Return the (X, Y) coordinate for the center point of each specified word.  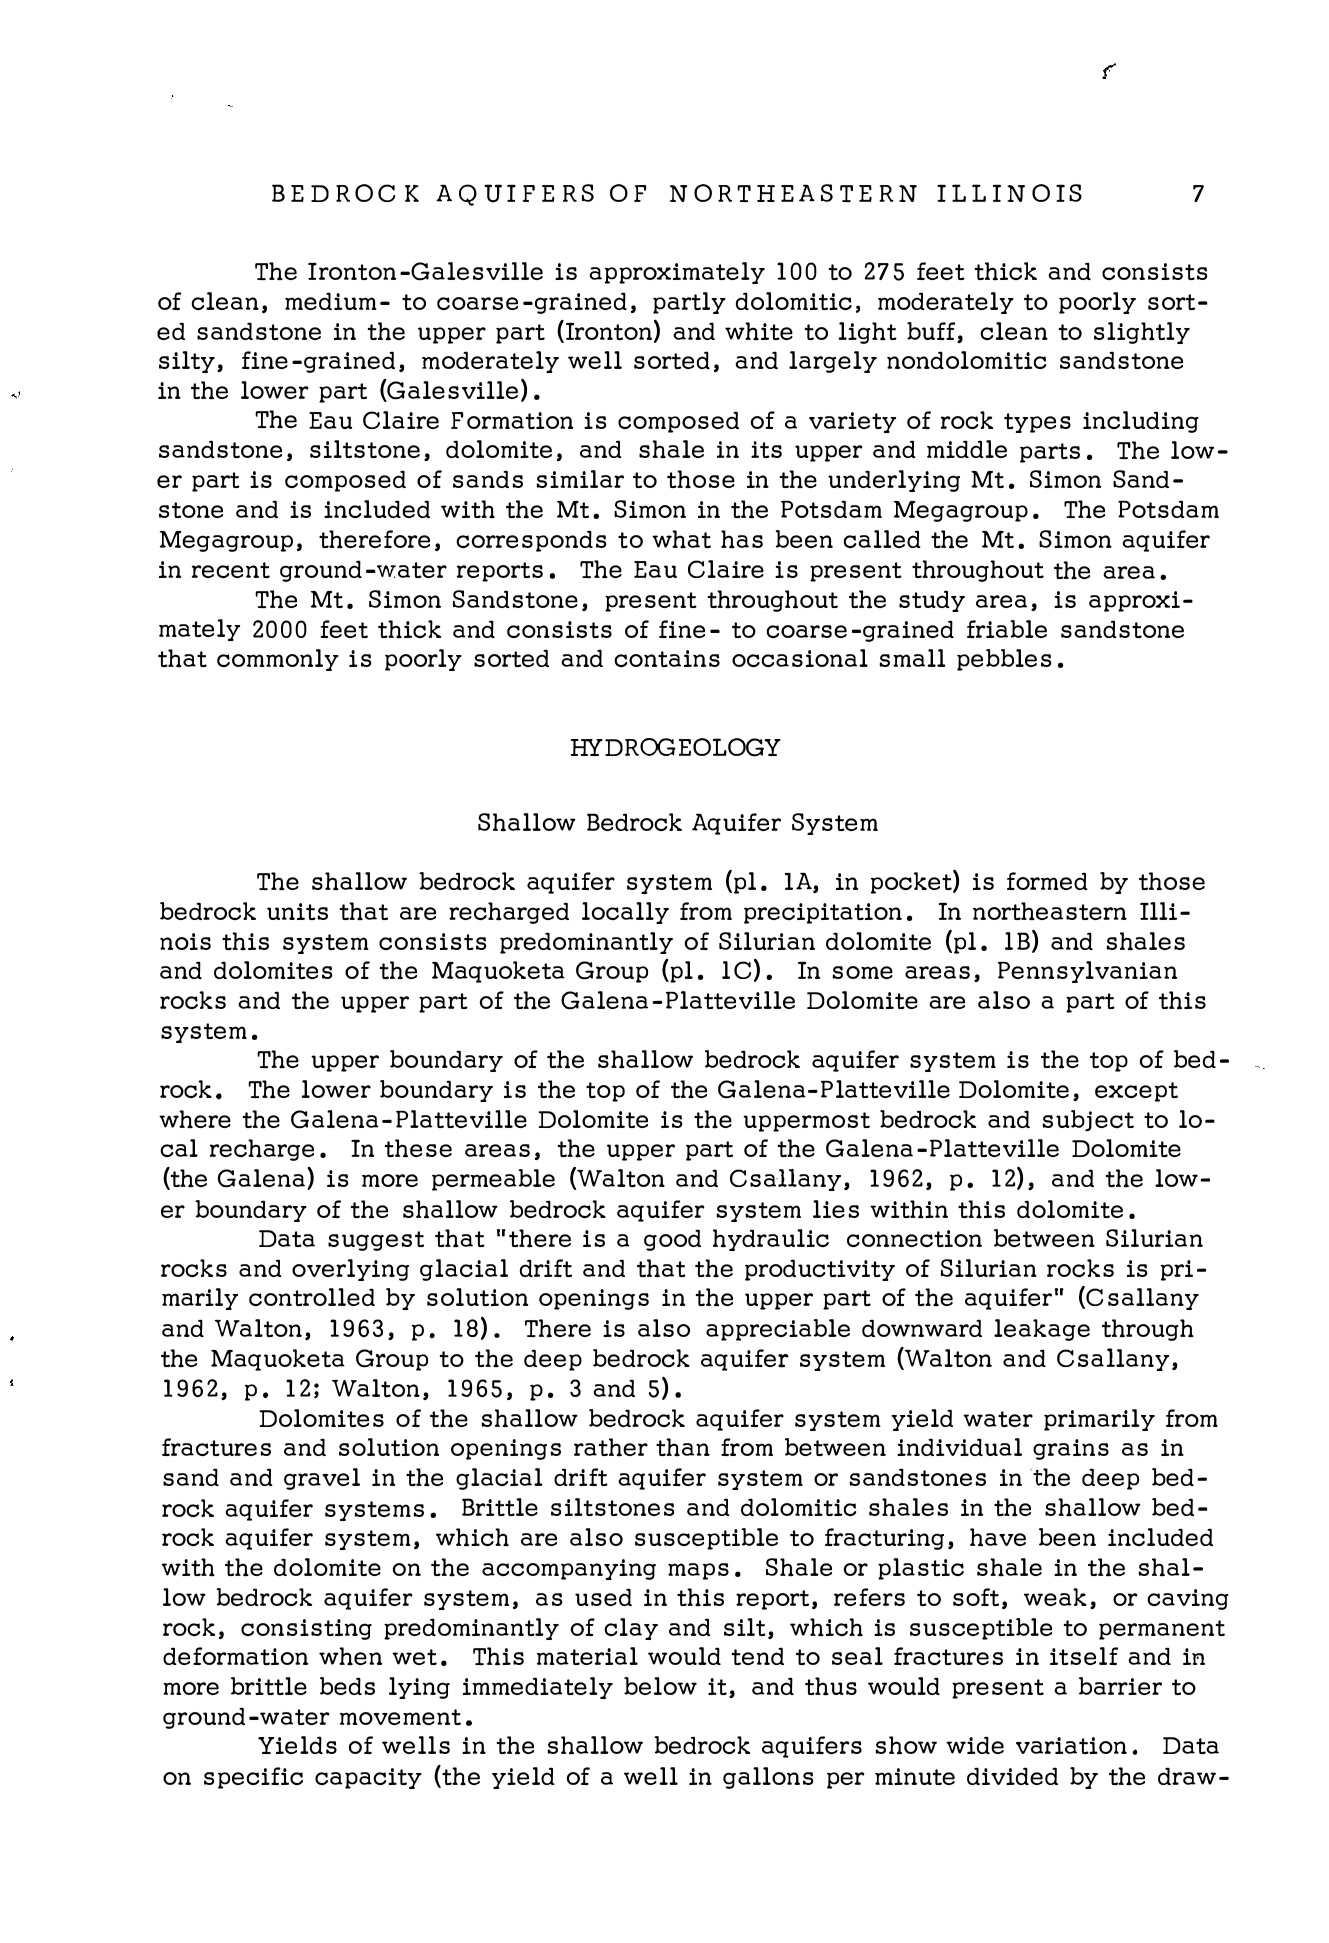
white (759, 331)
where (195, 1119)
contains (667, 658)
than (683, 1447)
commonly (278, 660)
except (1136, 1092)
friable (1007, 629)
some (862, 972)
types (1037, 423)
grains (1071, 1449)
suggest (376, 1241)
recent (231, 570)
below (660, 1686)
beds (347, 1686)
